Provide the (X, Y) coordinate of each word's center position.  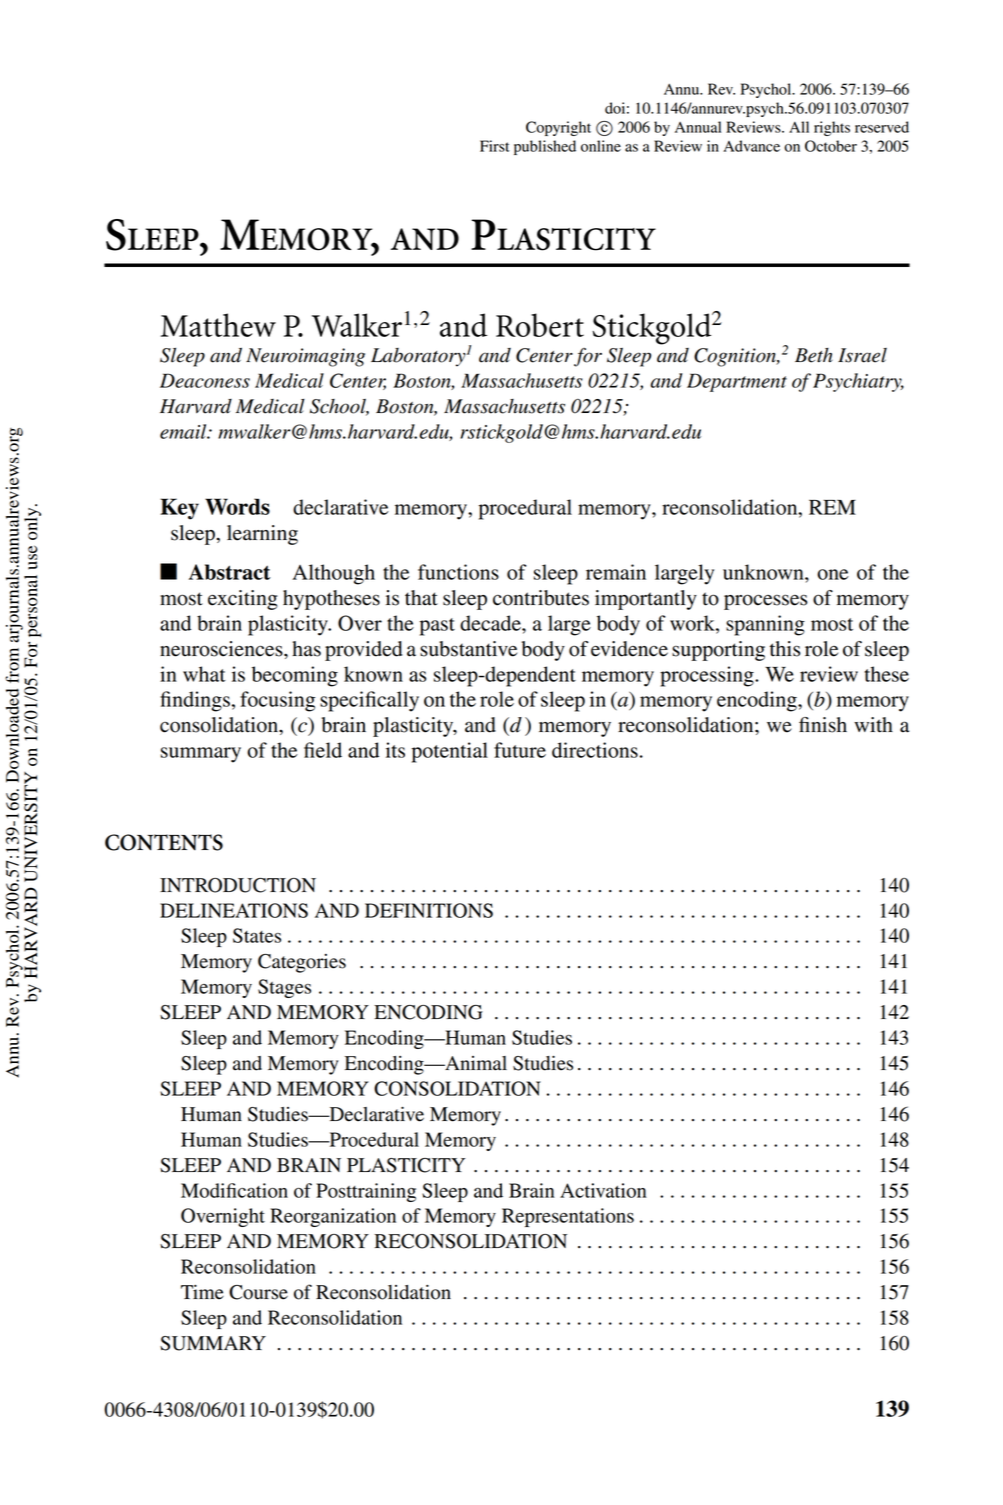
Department (737, 382)
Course (258, 1292)
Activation (603, 1190)
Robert (540, 325)
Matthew (218, 325)
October (831, 146)
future (520, 750)
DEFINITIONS (429, 910)
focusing (277, 701)
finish (823, 725)
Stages (284, 988)
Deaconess (205, 380)
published (545, 147)
